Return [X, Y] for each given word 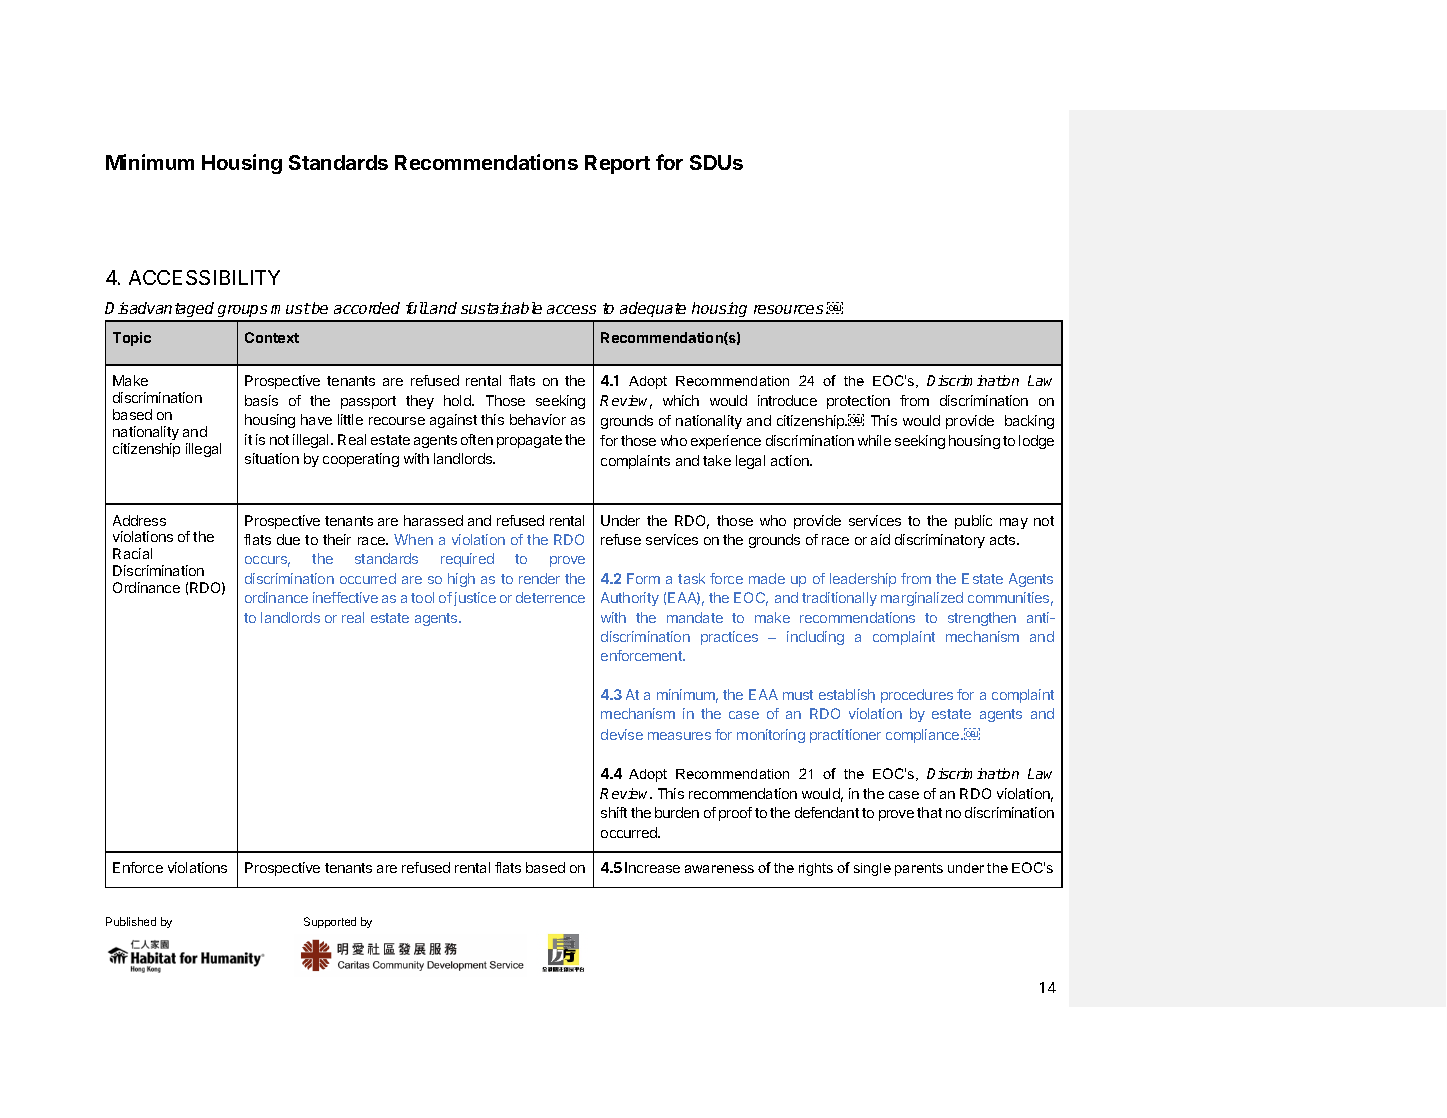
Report [617, 164]
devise [622, 734]
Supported [330, 922]
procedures [917, 696]
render [539, 578]
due [288, 539]
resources [788, 309]
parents [919, 869]
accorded [367, 308]
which [681, 400]
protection [858, 402]
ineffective [345, 597]
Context [272, 337]
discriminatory [940, 541]
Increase [652, 867]
